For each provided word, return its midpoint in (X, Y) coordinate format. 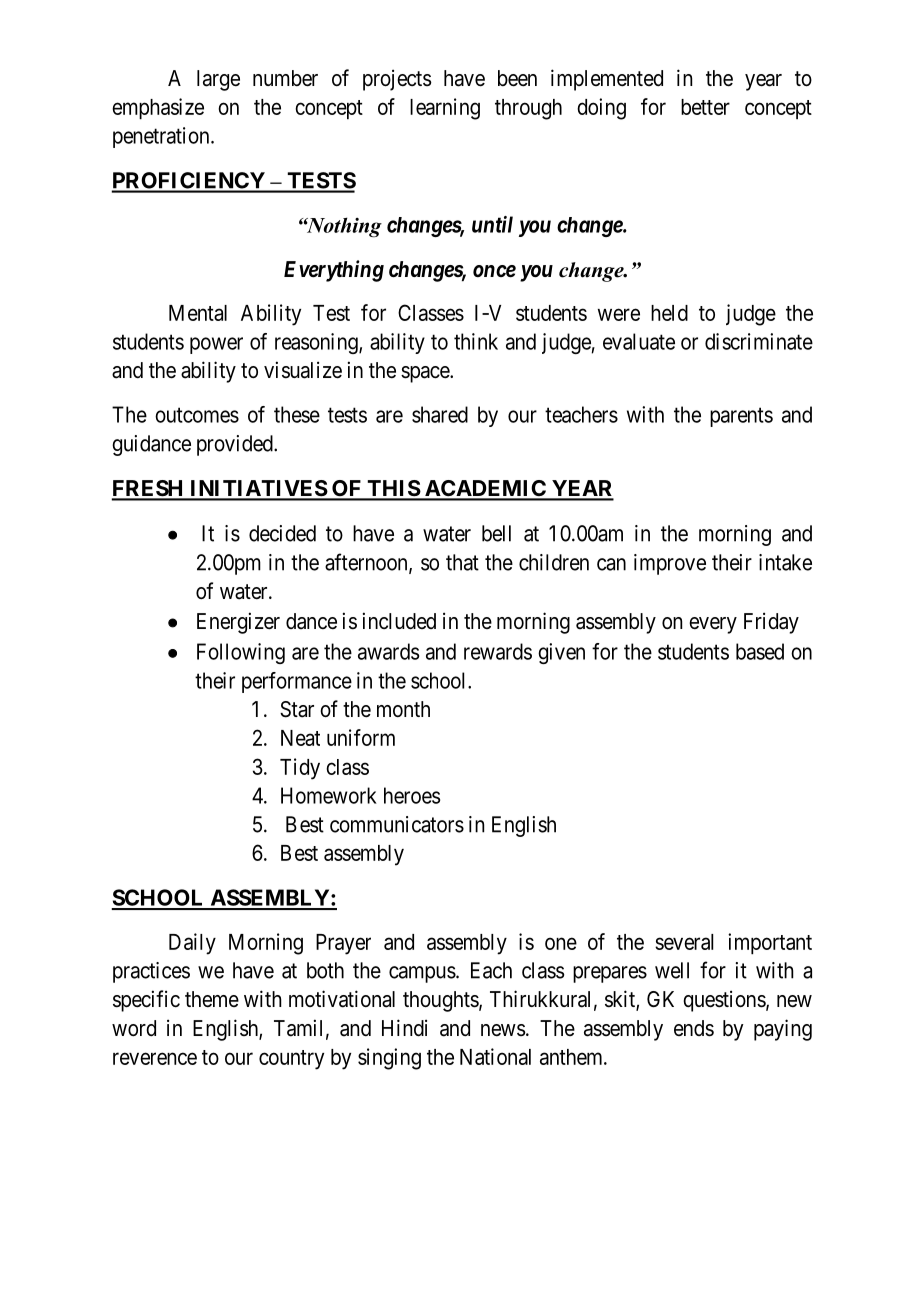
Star (297, 709)
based (760, 651)
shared (440, 414)
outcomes (197, 415)
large (218, 80)
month (403, 709)
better (705, 107)
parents (741, 417)
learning (445, 109)
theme (212, 999)
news (503, 1030)
